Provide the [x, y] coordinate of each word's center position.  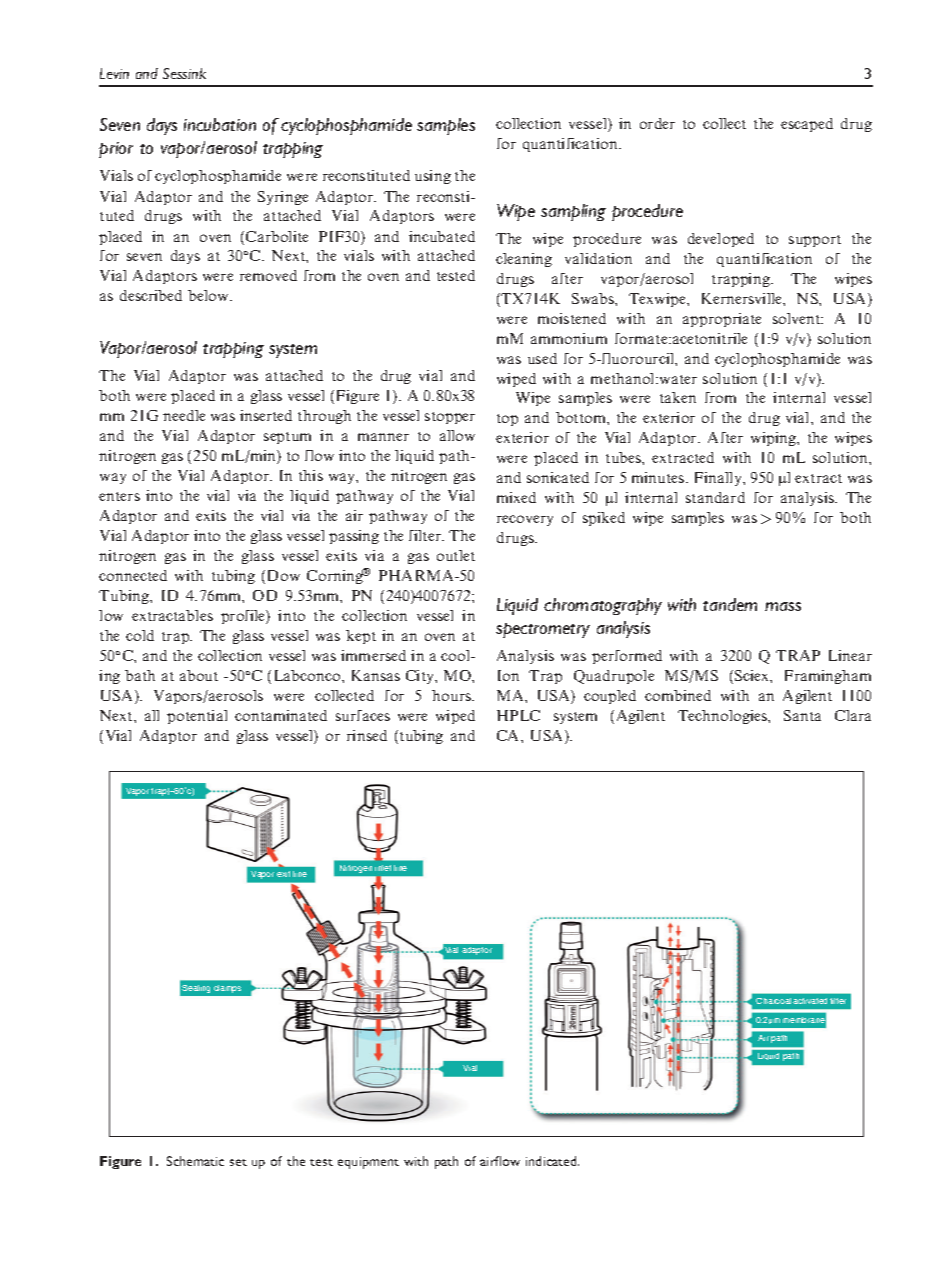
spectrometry [543, 630]
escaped [807, 125]
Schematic [195, 1161]
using [433, 177]
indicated [552, 1161]
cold [140, 635]
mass [783, 606]
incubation [220, 124]
